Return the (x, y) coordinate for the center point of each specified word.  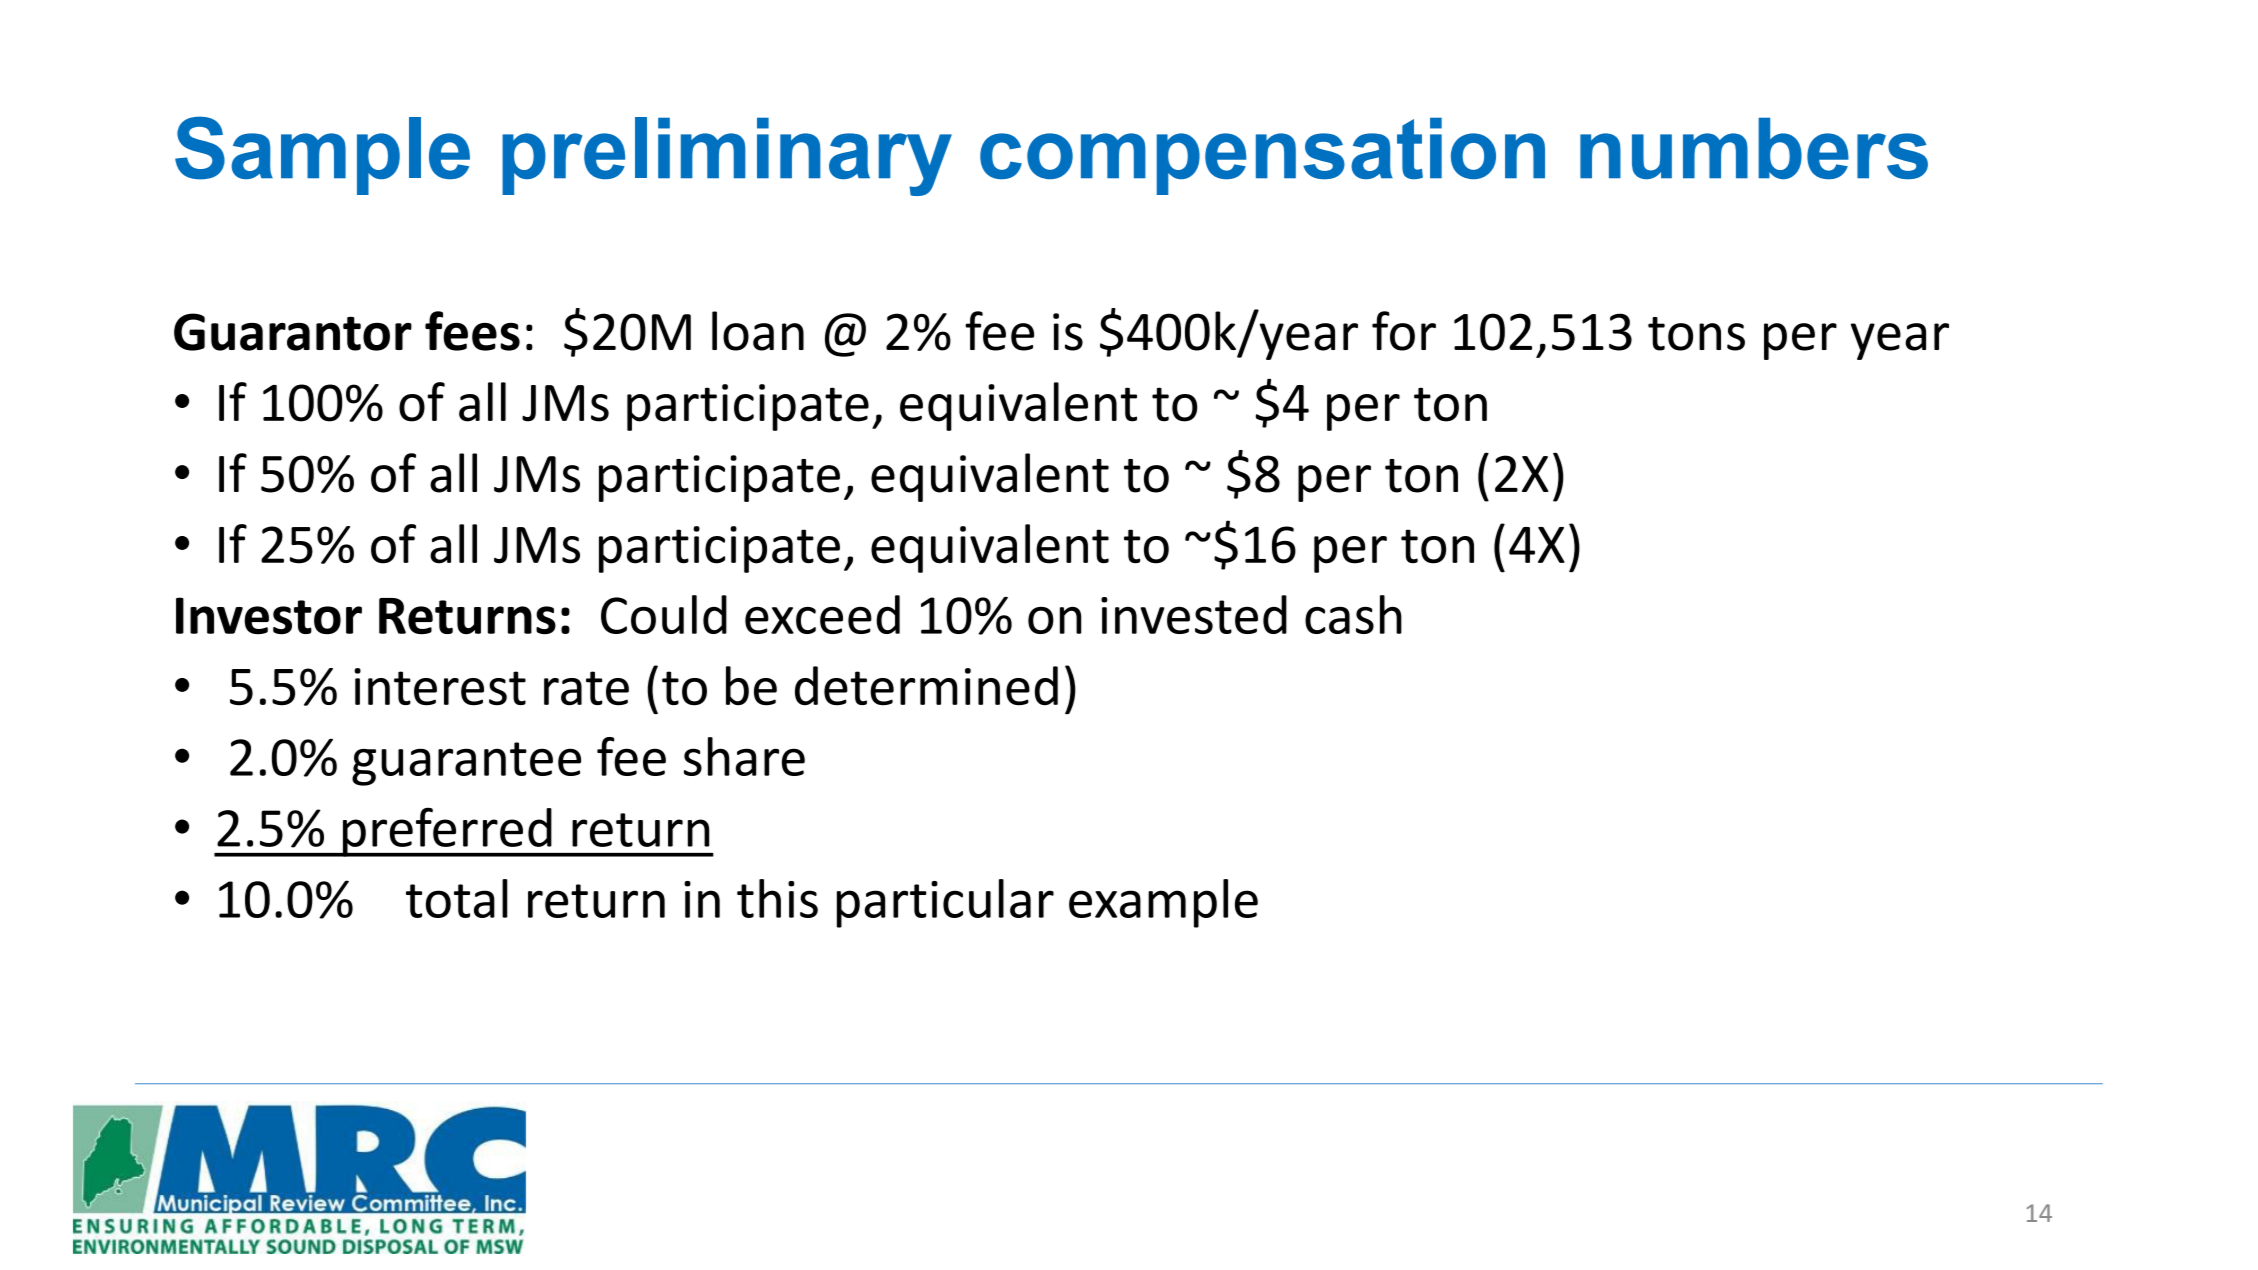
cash (1353, 614)
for (1404, 331)
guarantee (466, 764)
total (457, 898)
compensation (1262, 156)
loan (758, 331)
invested (1194, 614)
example (1163, 903)
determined (926, 686)
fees (472, 331)
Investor (269, 615)
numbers (1754, 148)
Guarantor (293, 332)
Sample (322, 155)
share (744, 756)
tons (1696, 334)
